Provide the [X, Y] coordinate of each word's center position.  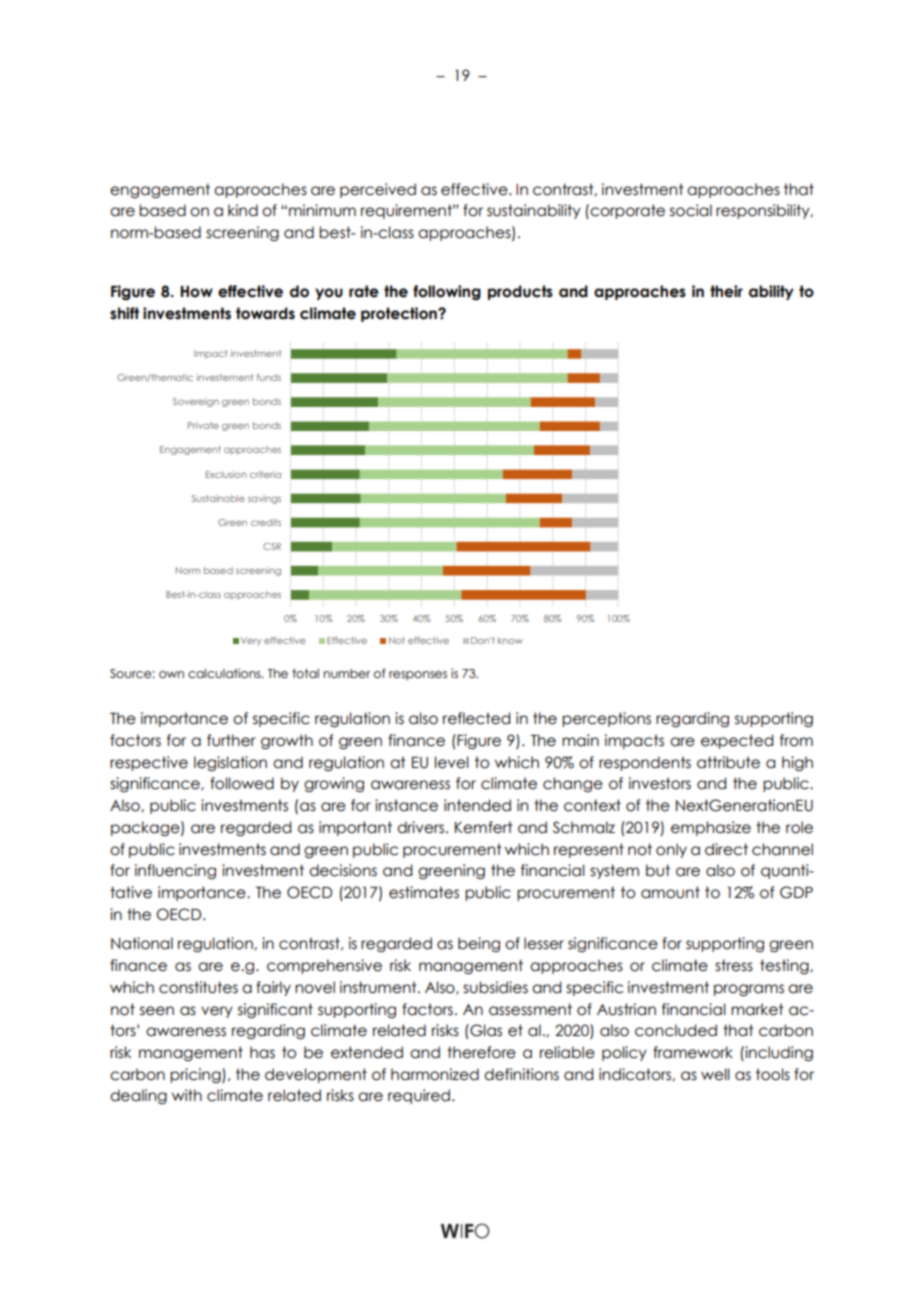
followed [242, 783]
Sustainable [218, 498]
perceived [378, 190]
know [510, 640]
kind [243, 210]
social [691, 210]
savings [264, 499]
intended [477, 805]
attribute [728, 762]
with [187, 1095]
